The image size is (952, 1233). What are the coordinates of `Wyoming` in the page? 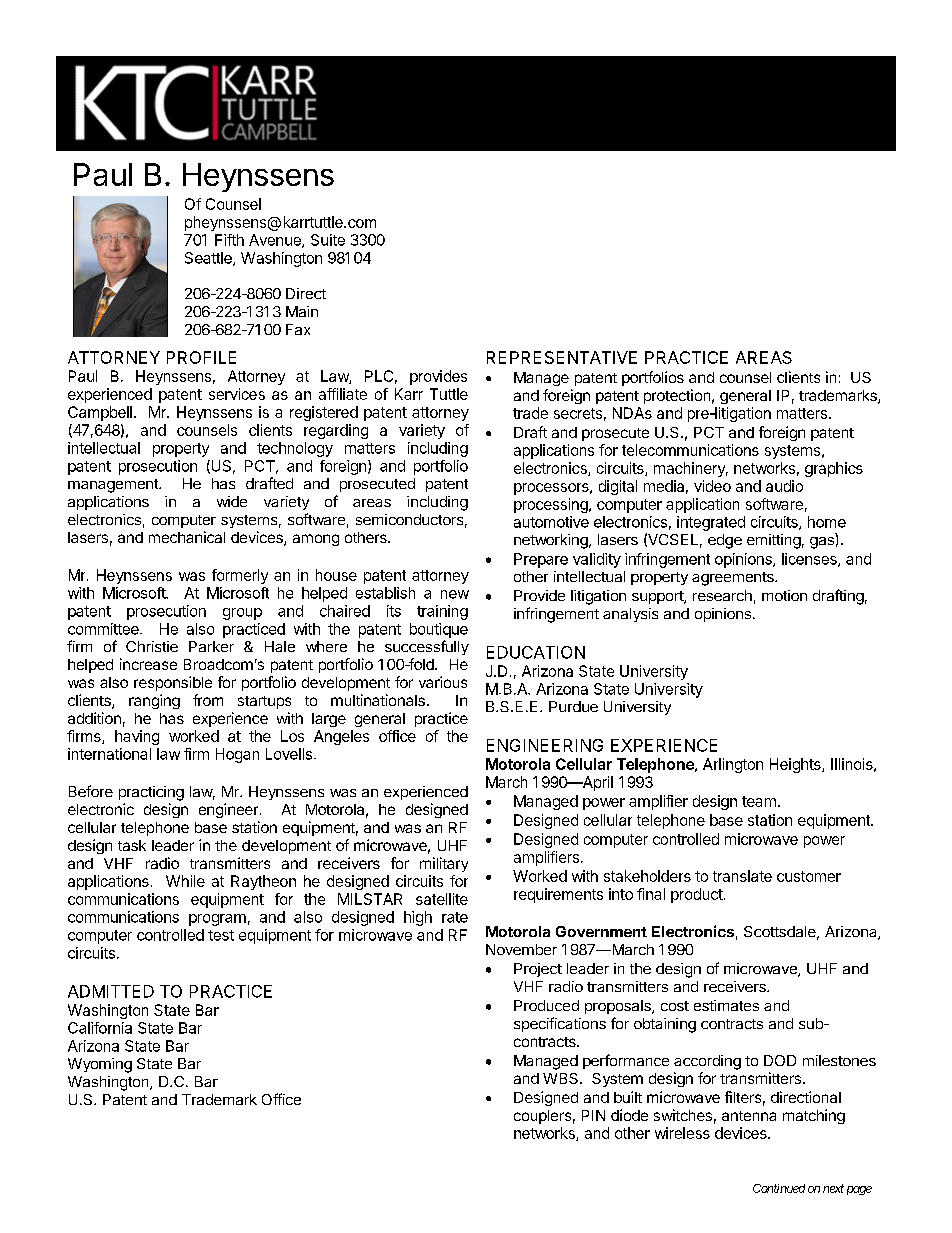 It's located at (100, 1065).
